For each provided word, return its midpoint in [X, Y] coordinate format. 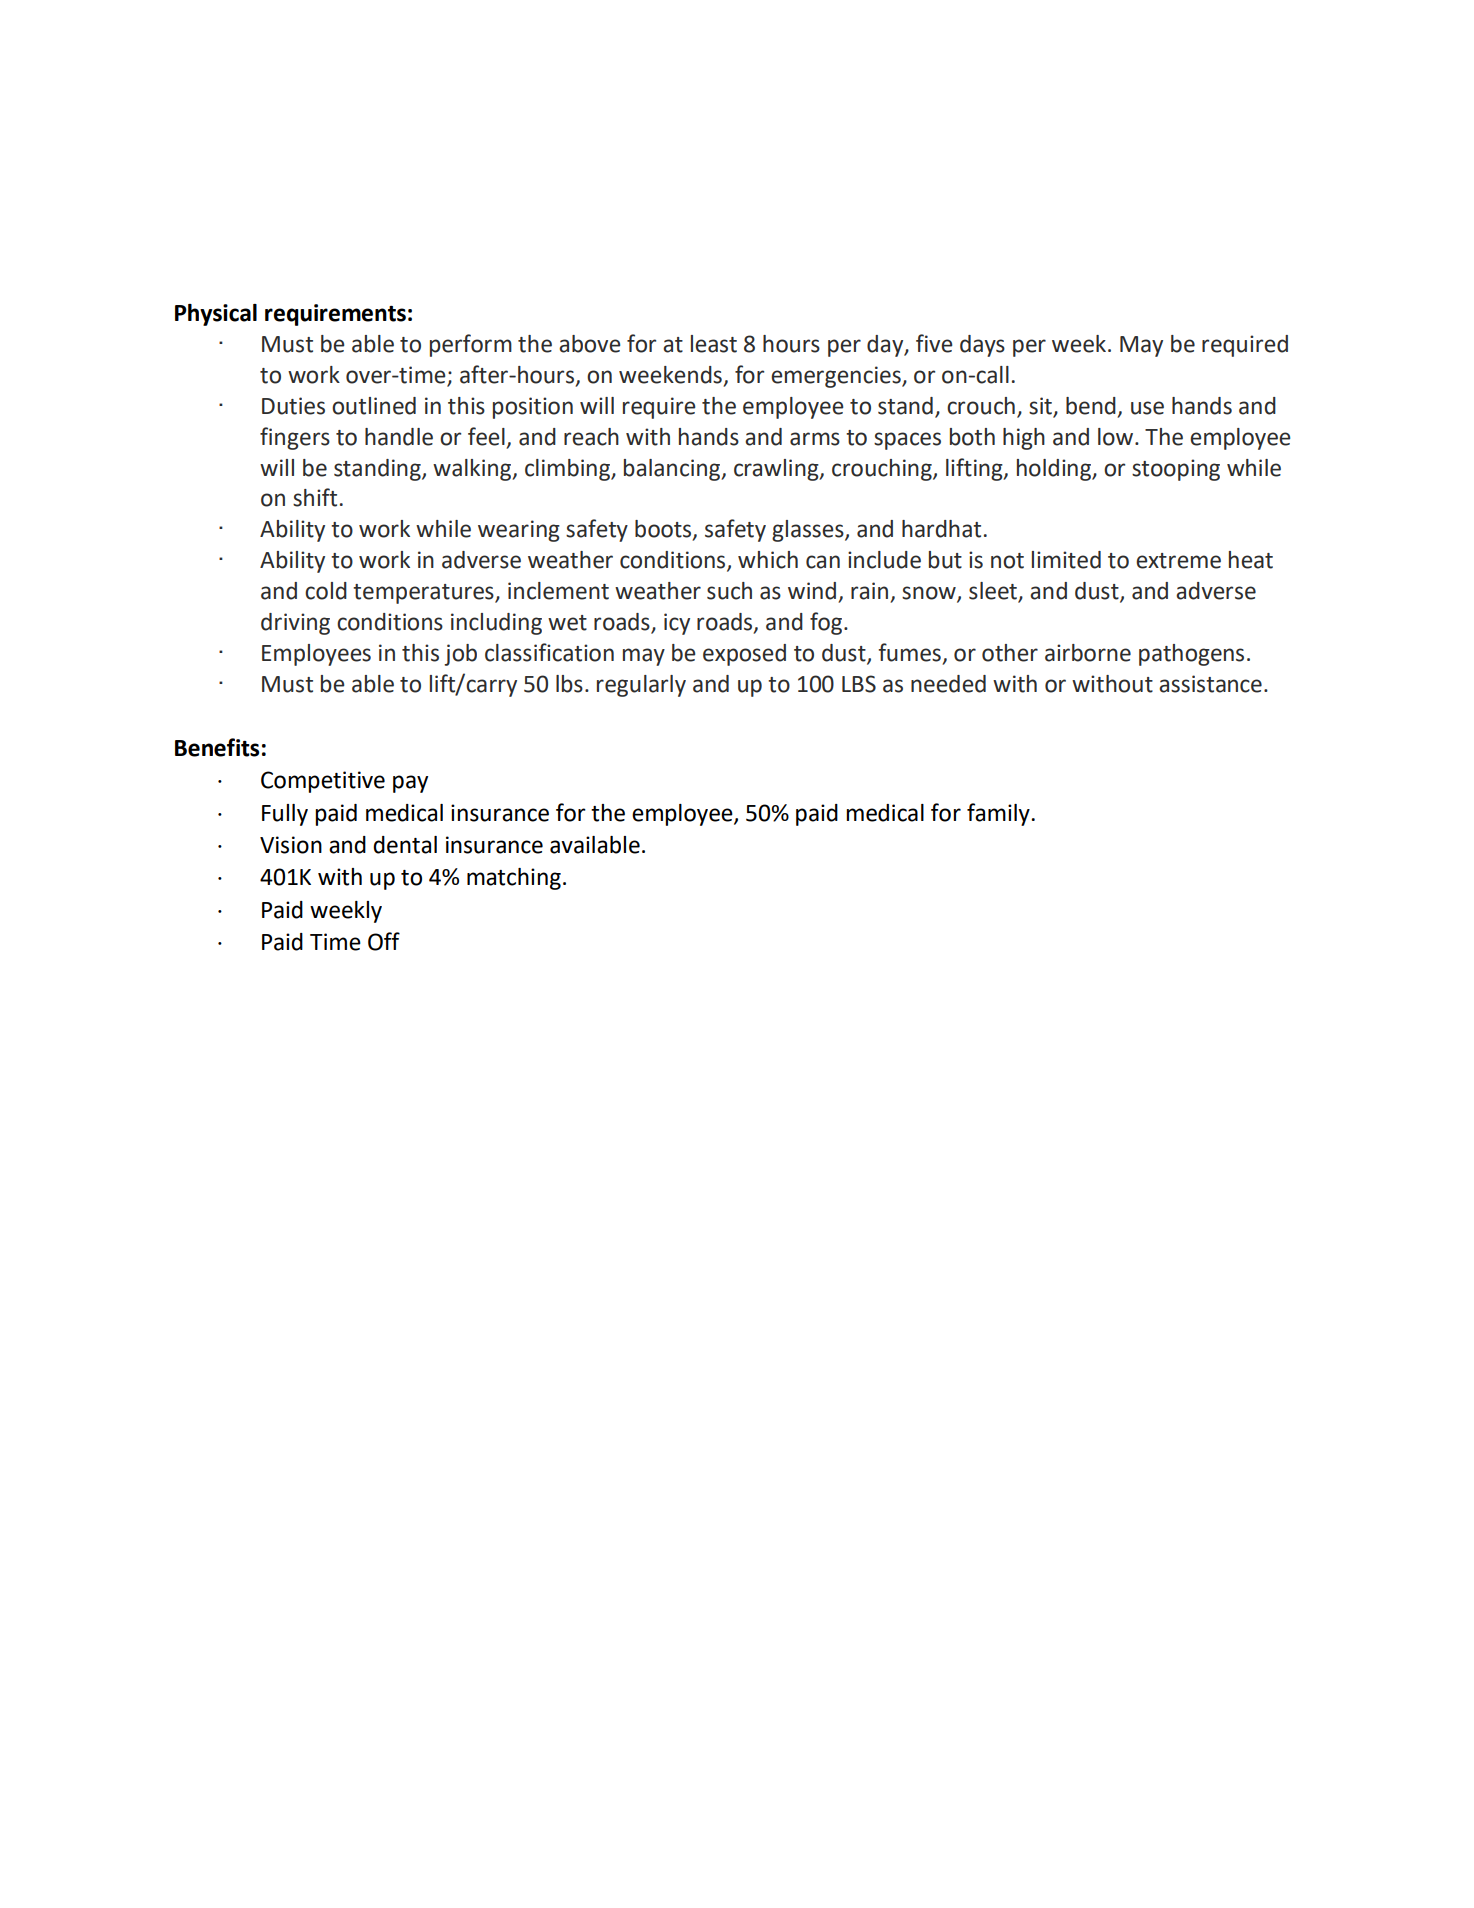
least [714, 344]
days [982, 346]
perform [471, 345]
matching [514, 879]
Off [384, 941]
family [999, 814]
